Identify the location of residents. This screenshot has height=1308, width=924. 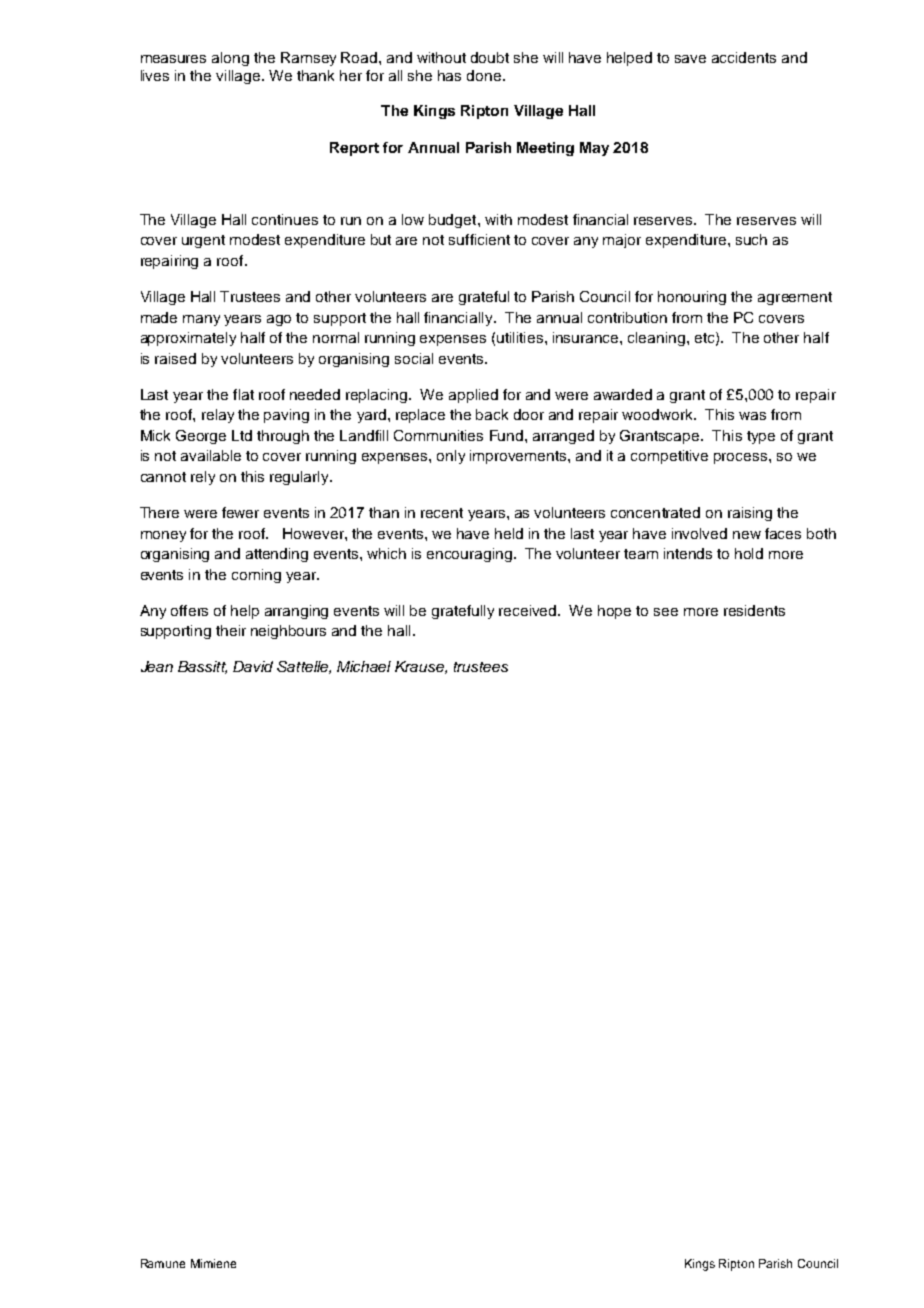
(754, 610).
